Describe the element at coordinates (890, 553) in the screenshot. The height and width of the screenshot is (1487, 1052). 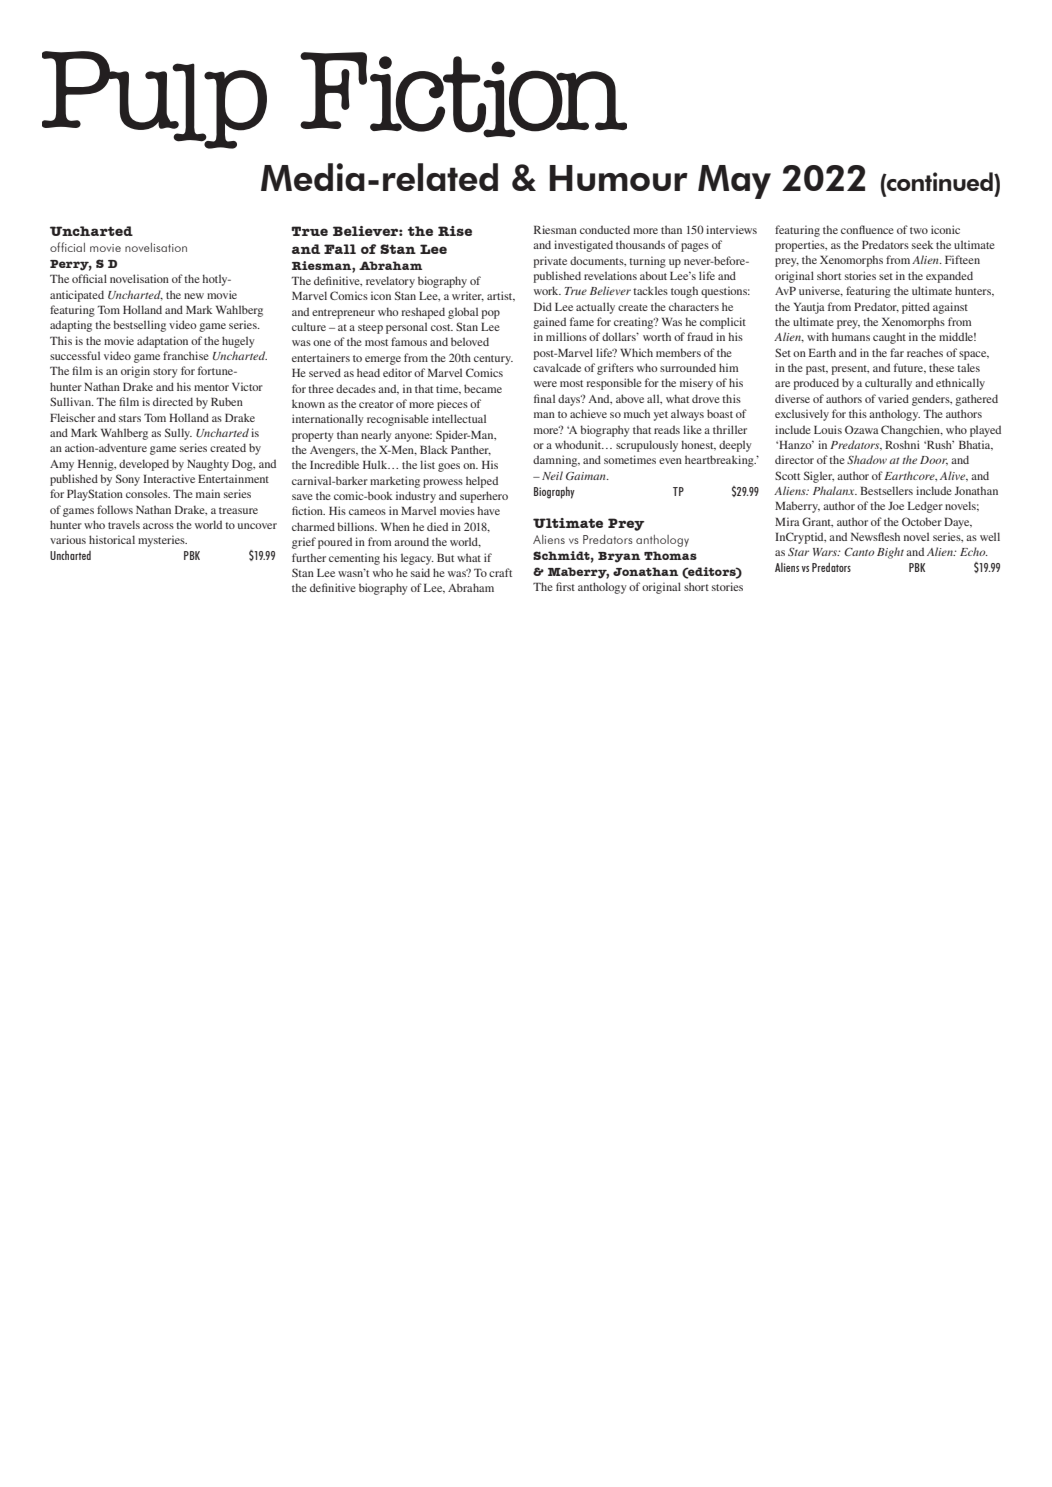
I see `Bight` at that location.
